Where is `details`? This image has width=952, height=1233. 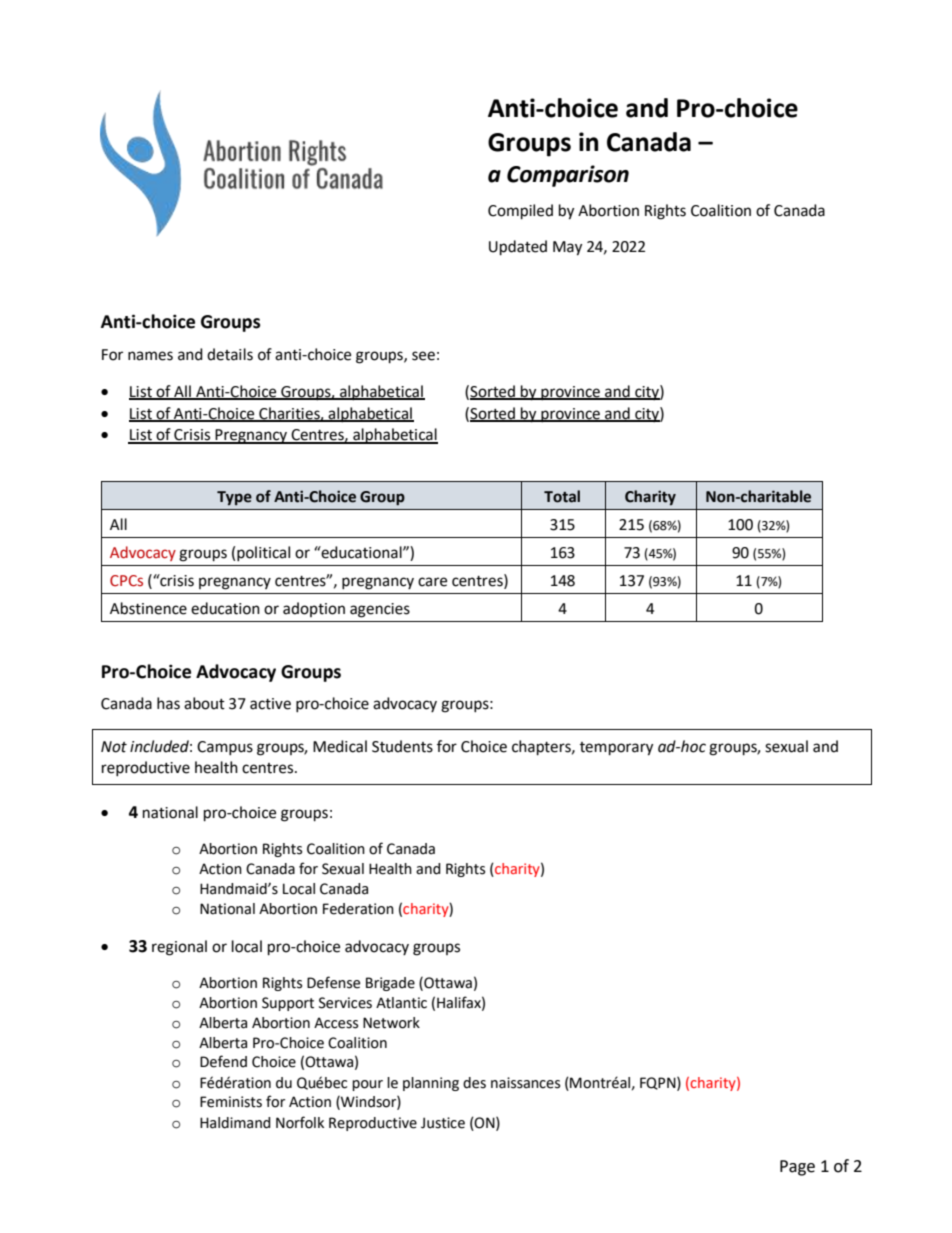
details is located at coordinates (230, 354).
